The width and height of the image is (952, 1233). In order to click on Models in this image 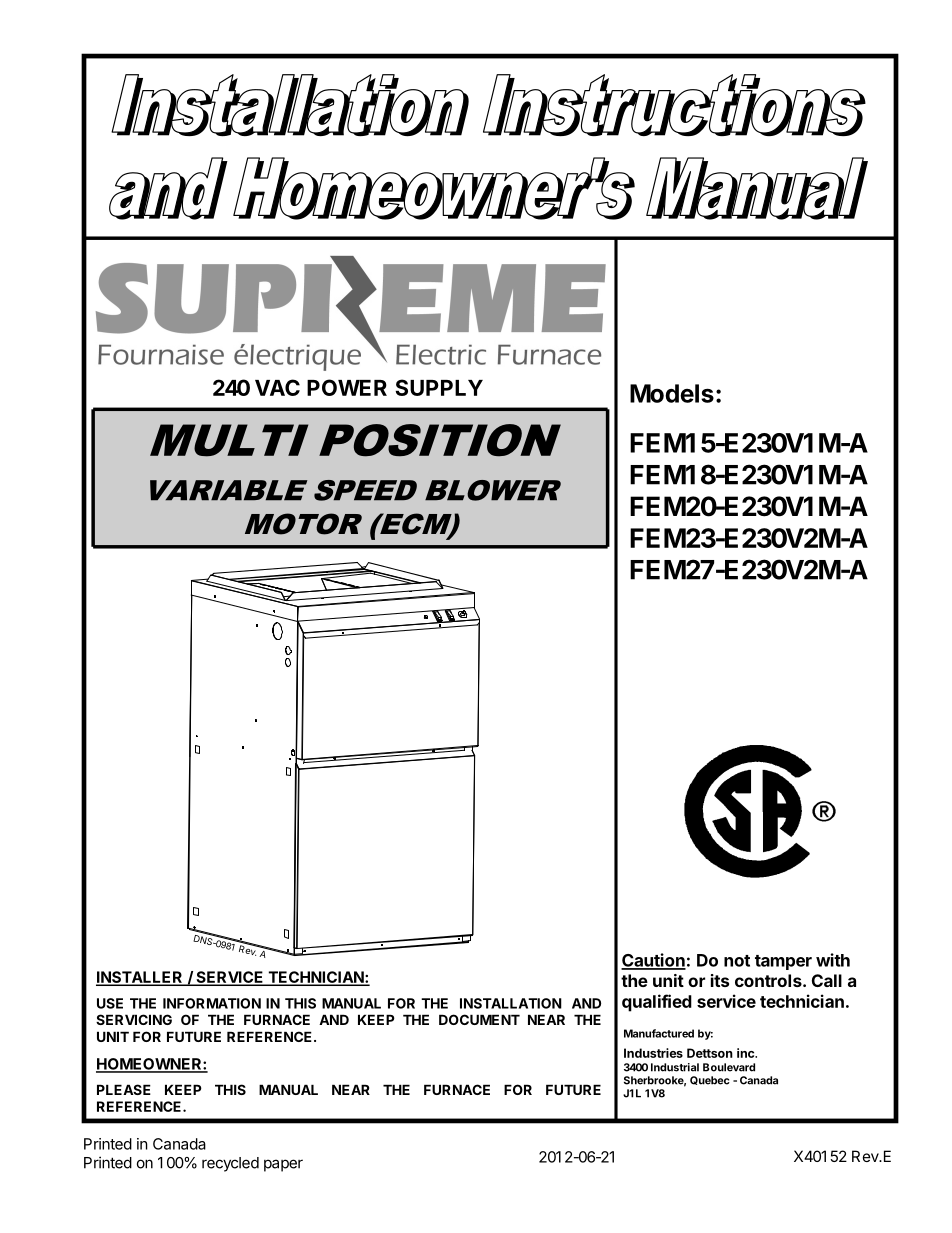, I will do `click(672, 393)`.
